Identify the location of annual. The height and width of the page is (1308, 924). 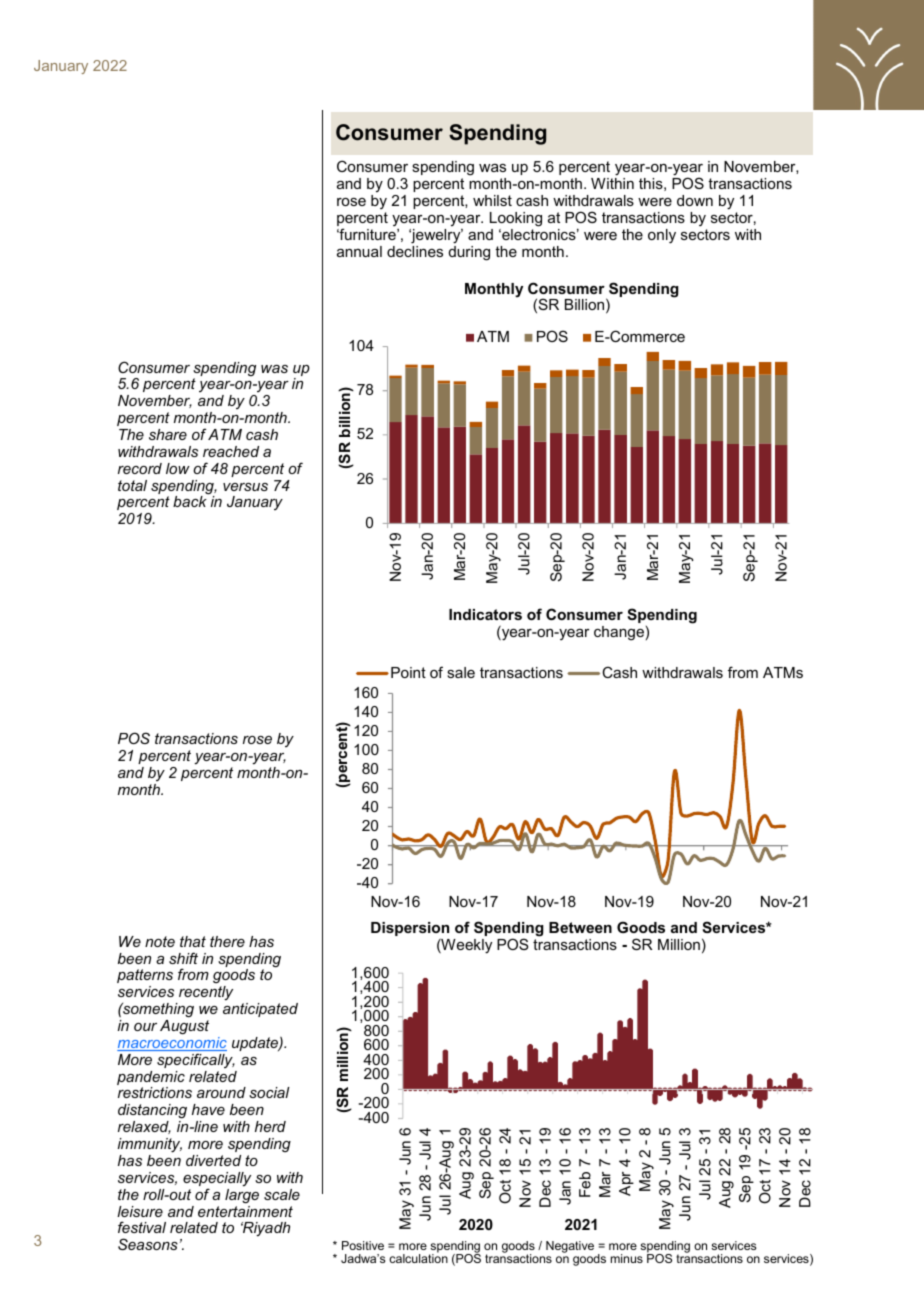
(359, 251).
